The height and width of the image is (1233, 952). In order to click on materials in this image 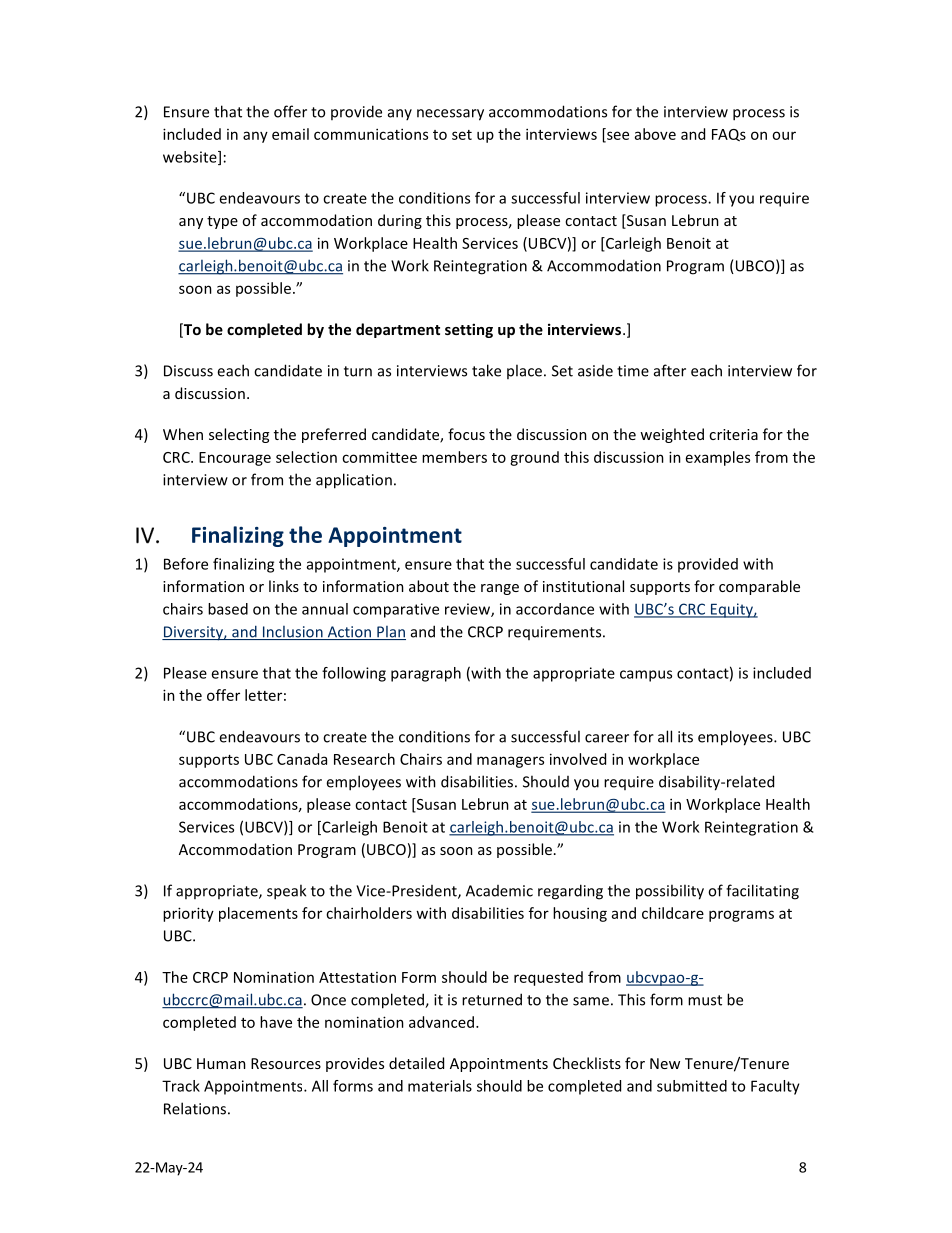, I will do `click(440, 1086)`.
